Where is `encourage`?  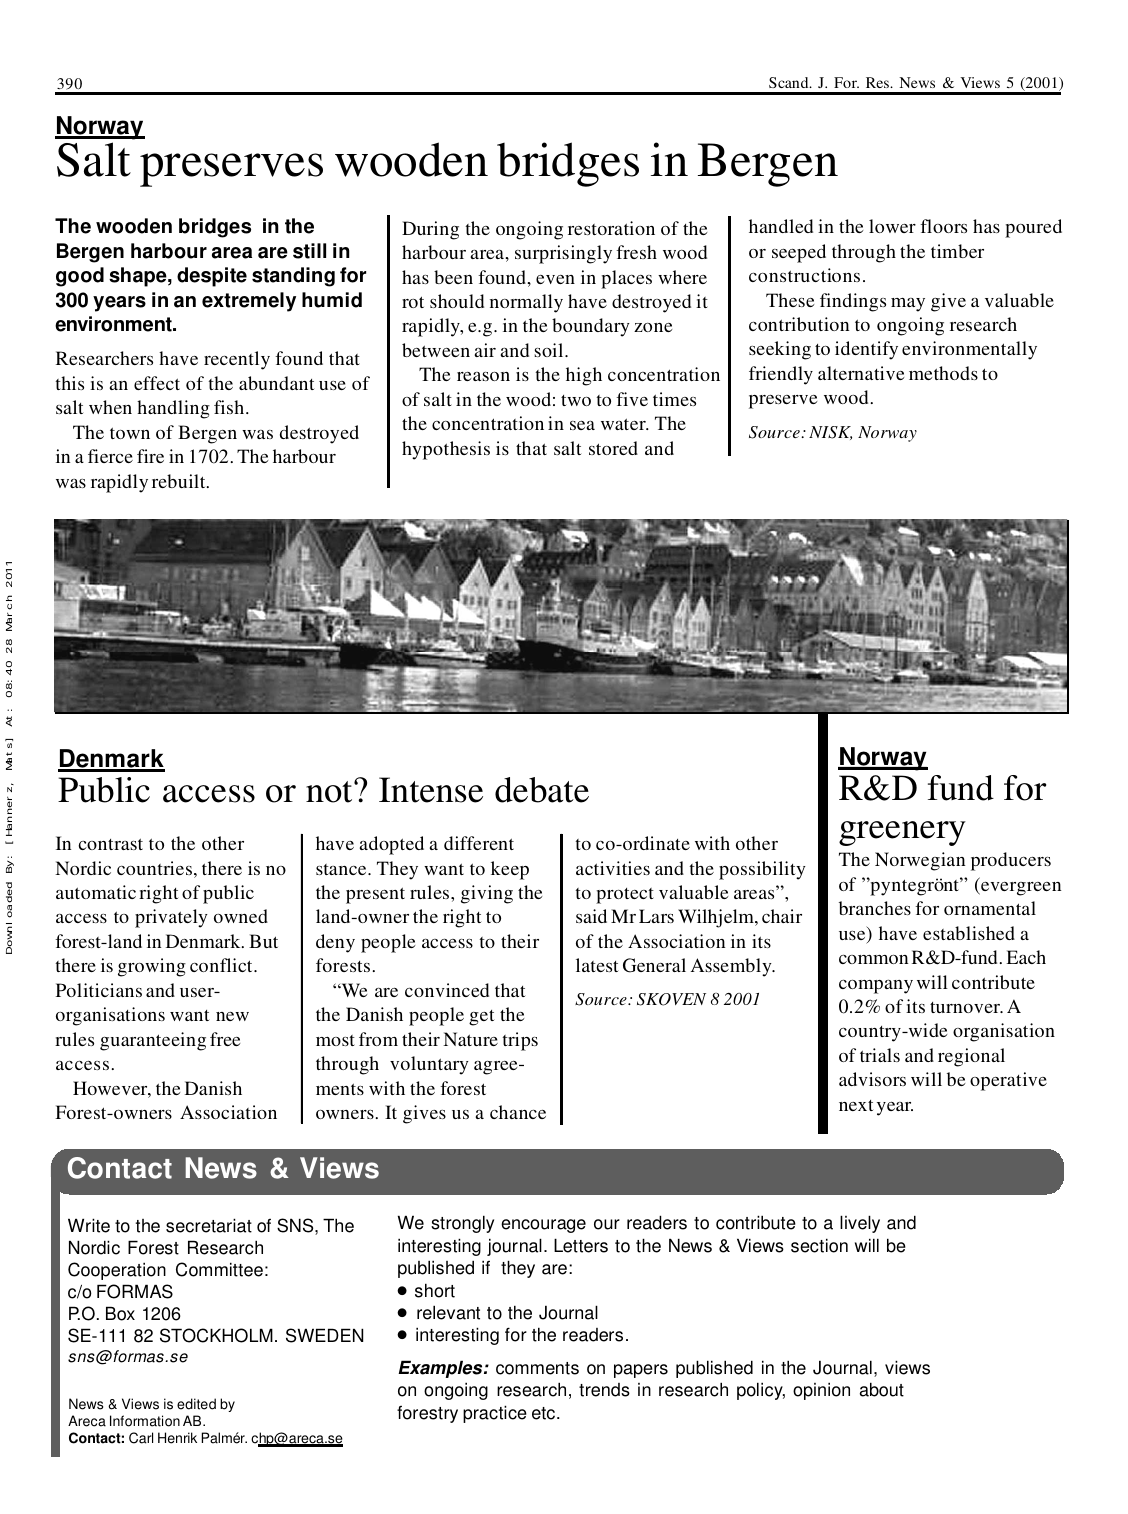 encourage is located at coordinates (543, 1226).
